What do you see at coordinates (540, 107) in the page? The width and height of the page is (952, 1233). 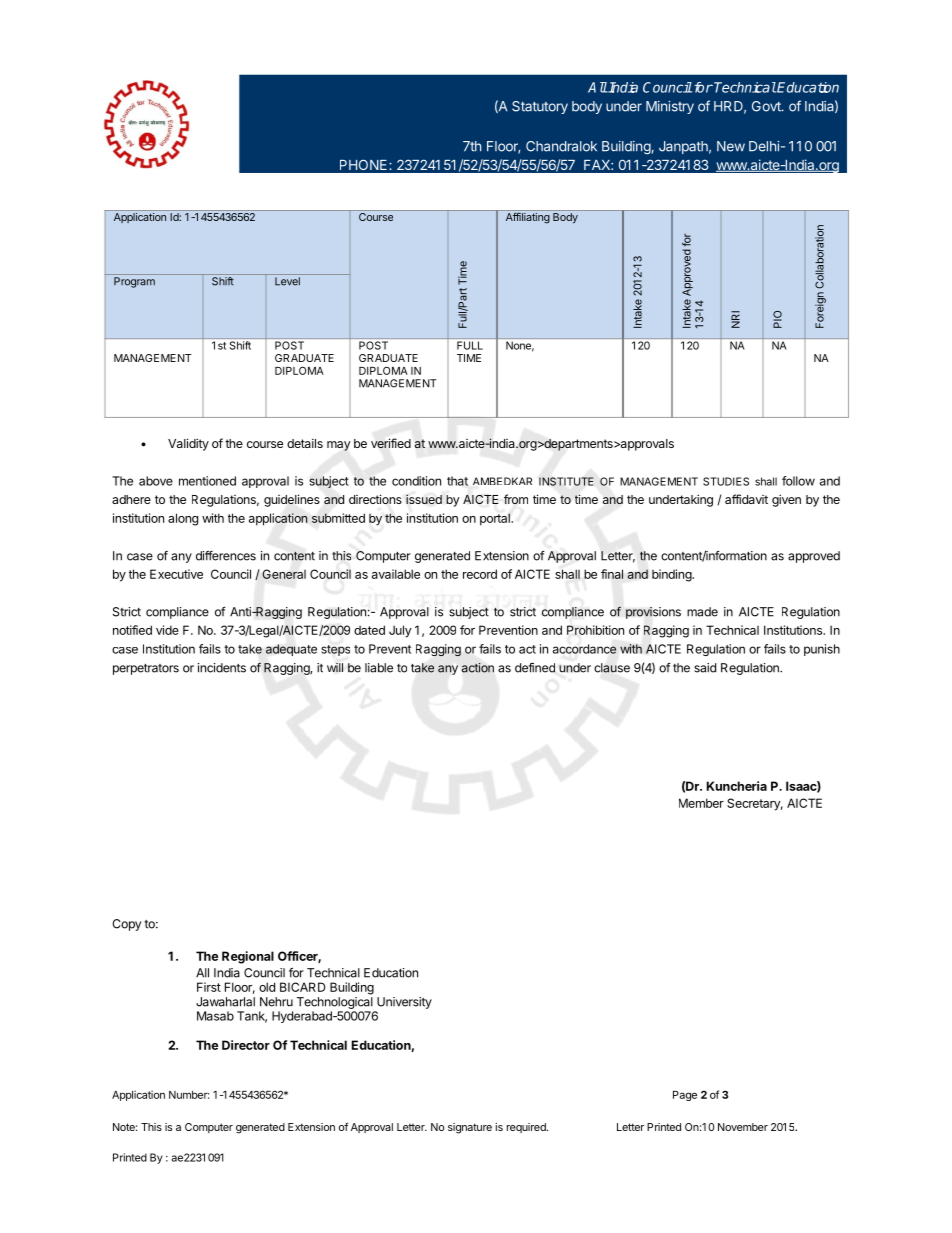 I see `Statutory` at bounding box center [540, 107].
